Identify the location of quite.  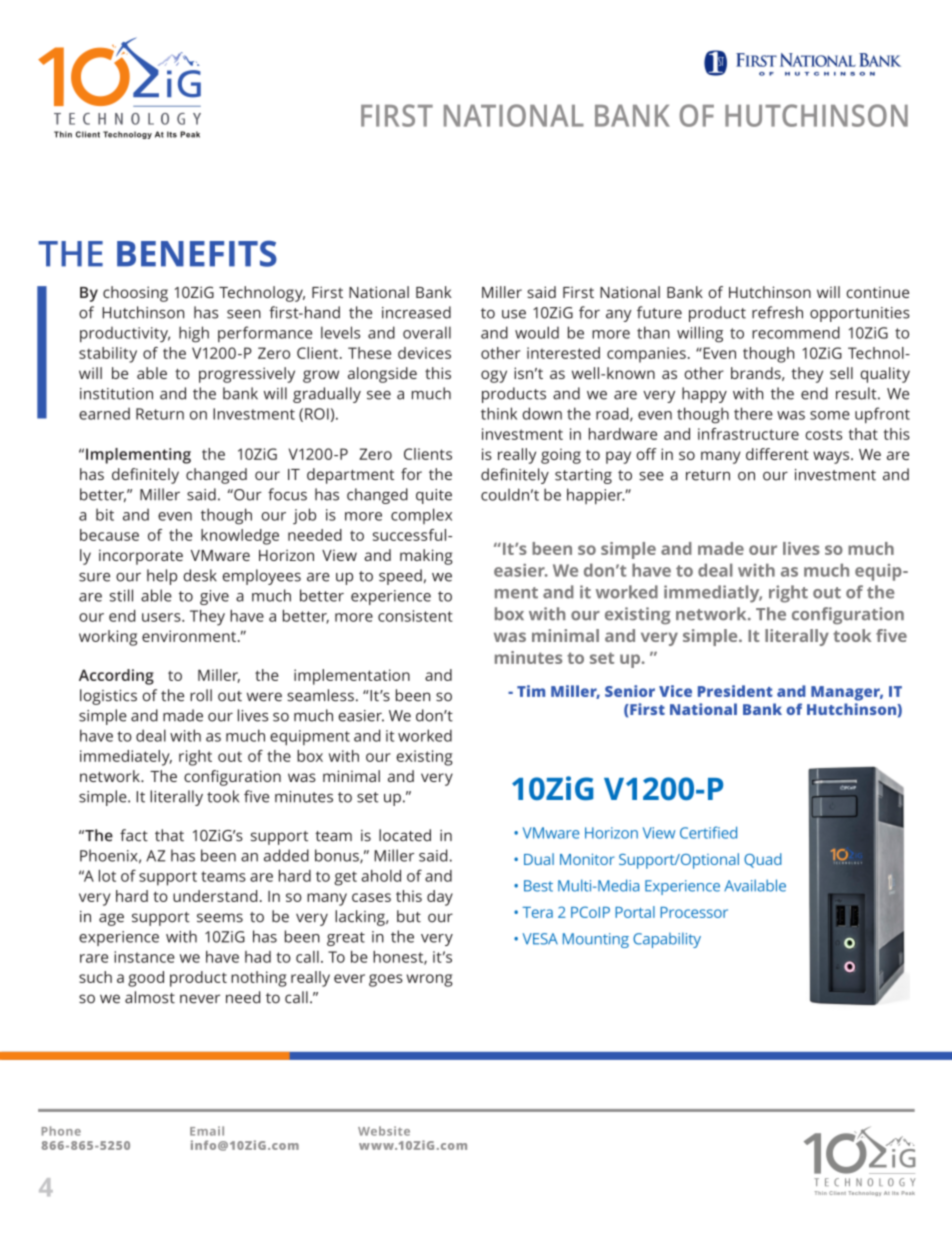
(434, 496).
